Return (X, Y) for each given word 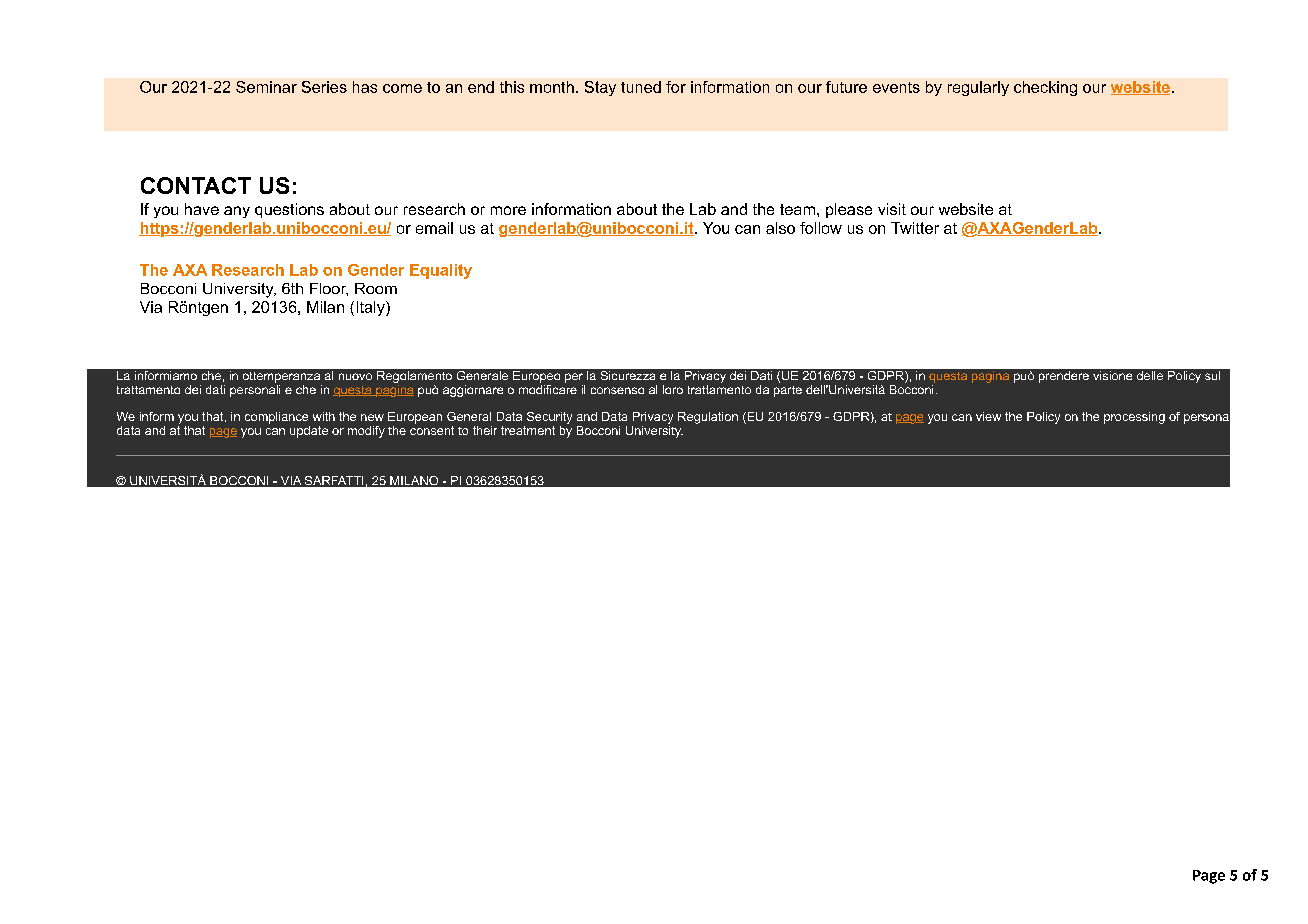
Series (324, 87)
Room (376, 288)
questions (289, 210)
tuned (641, 87)
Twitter (915, 228)
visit (892, 209)
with (324, 416)
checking (1045, 88)
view (988, 416)
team (797, 209)
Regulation (708, 418)
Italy (372, 308)
